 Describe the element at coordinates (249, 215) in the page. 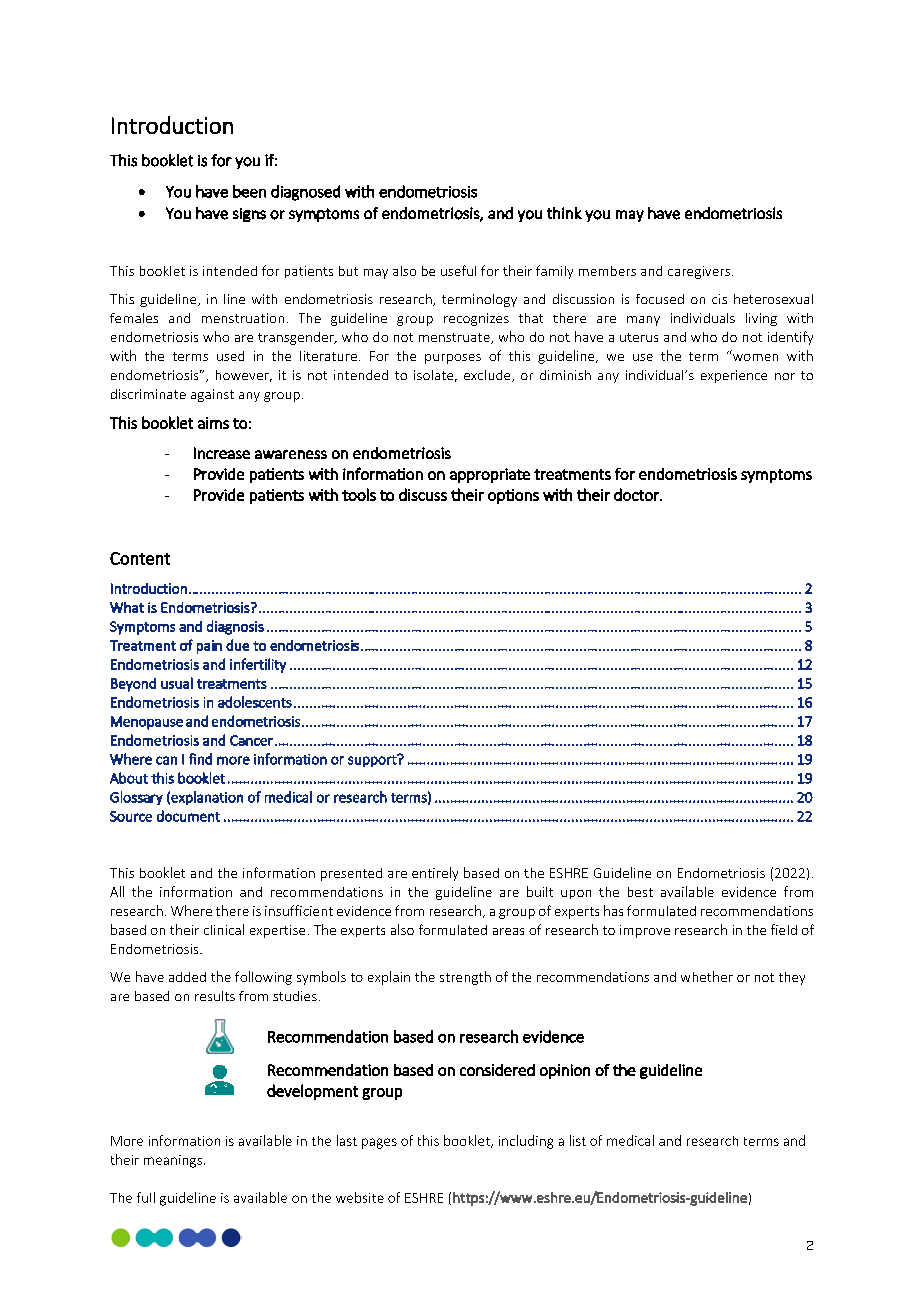

I see `signs` at that location.
